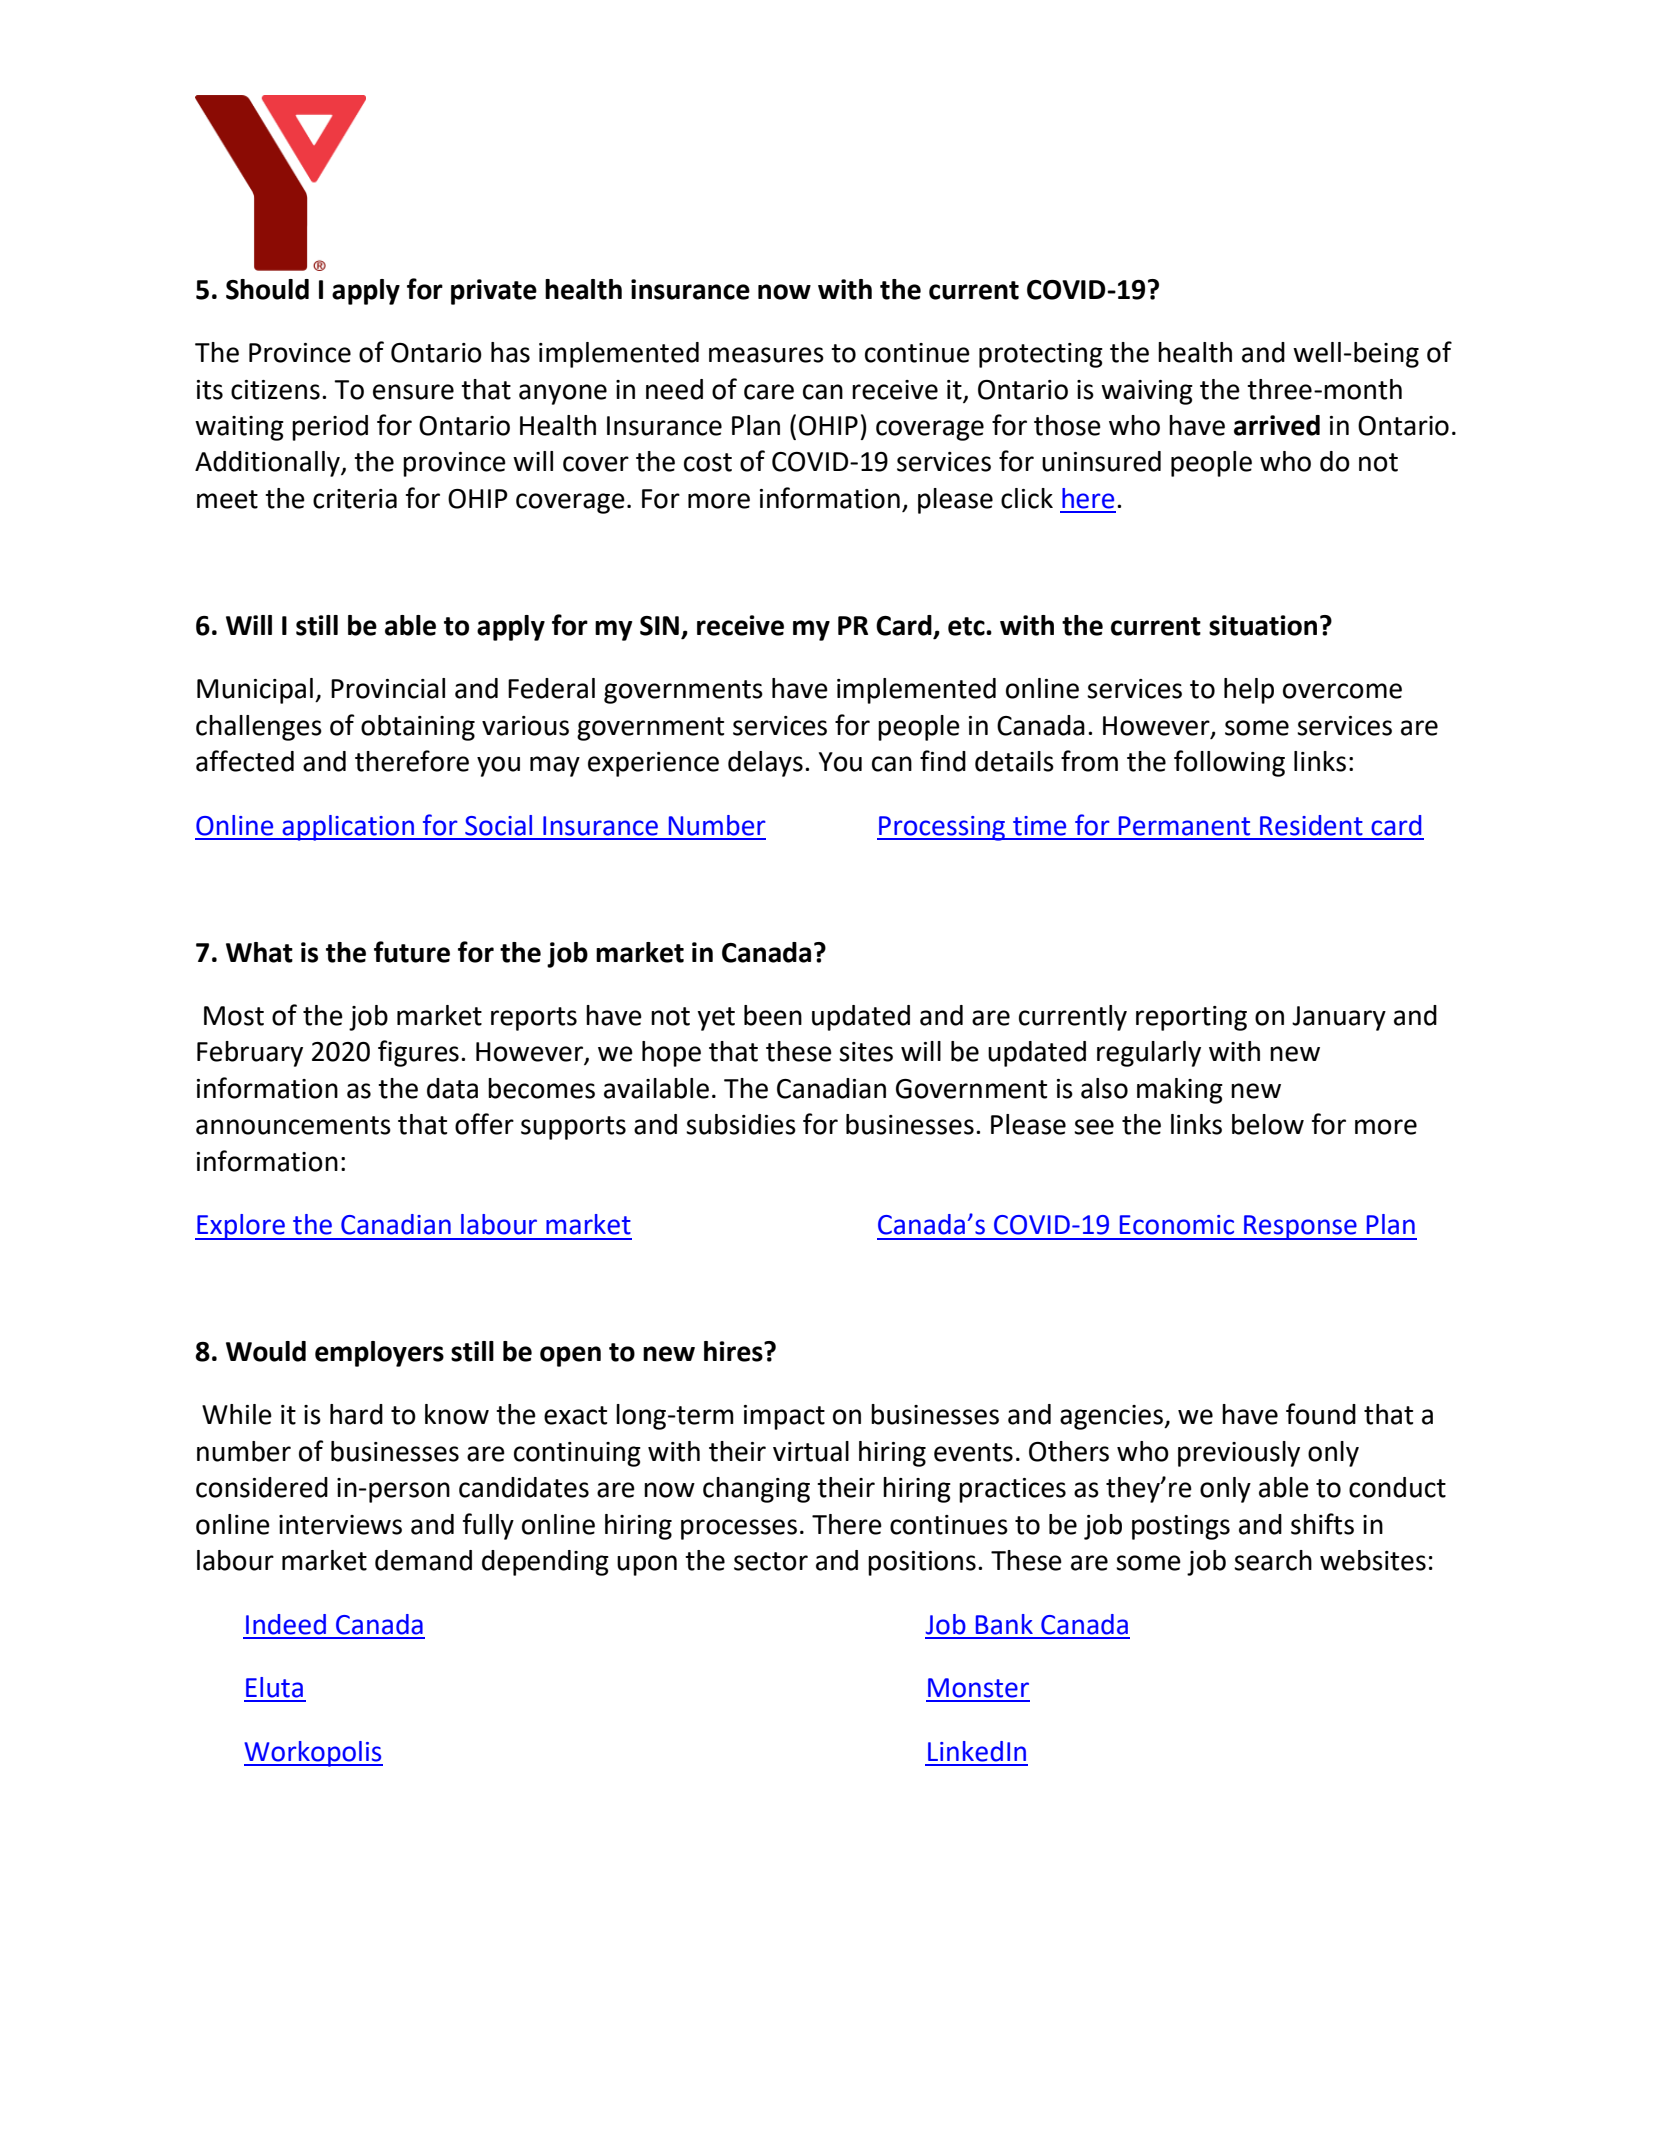 The height and width of the image is (2146, 1658). What do you see at coordinates (1229, 763) in the image?
I see `following` at bounding box center [1229, 763].
